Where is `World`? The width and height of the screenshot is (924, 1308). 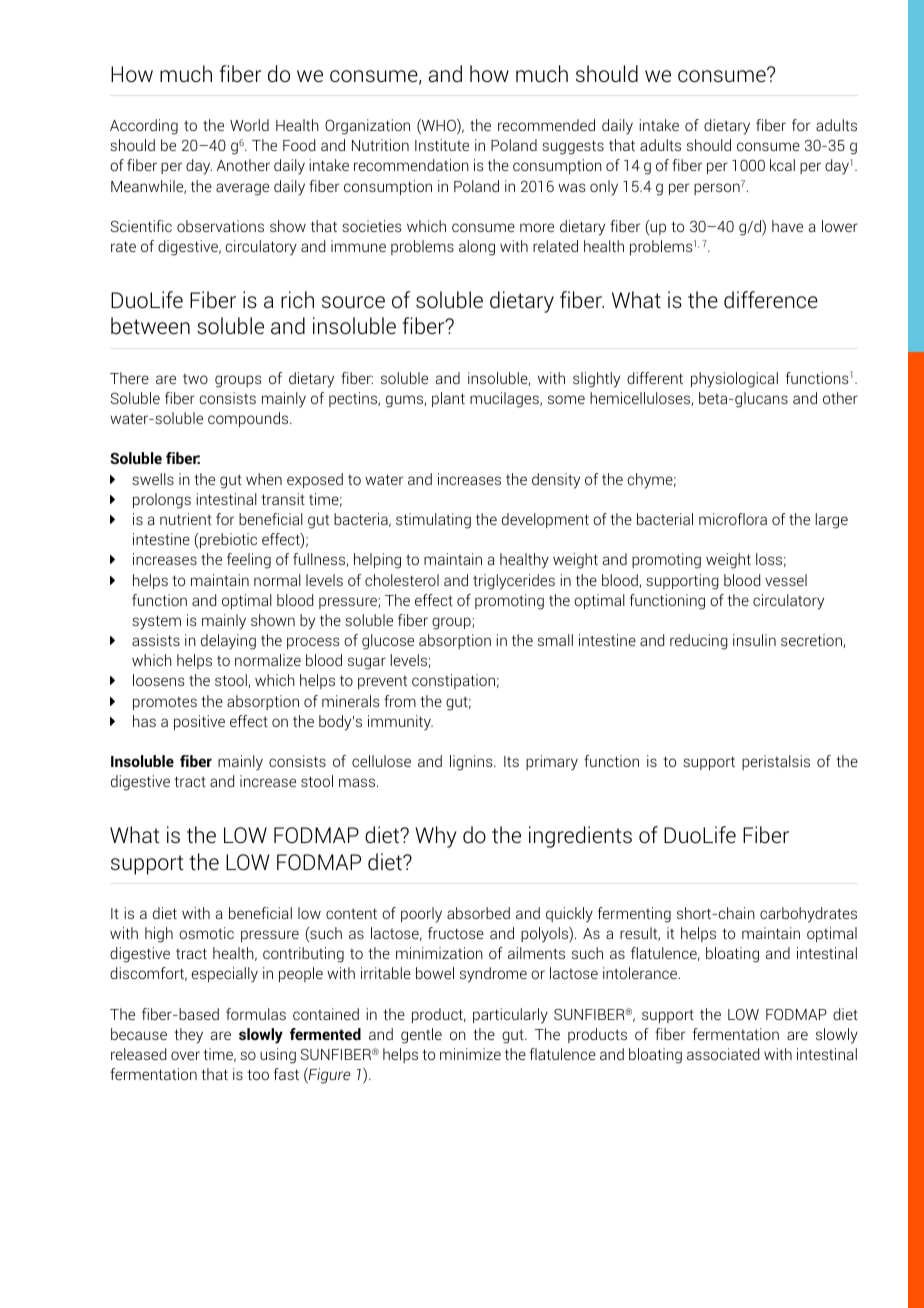
World is located at coordinates (249, 125).
